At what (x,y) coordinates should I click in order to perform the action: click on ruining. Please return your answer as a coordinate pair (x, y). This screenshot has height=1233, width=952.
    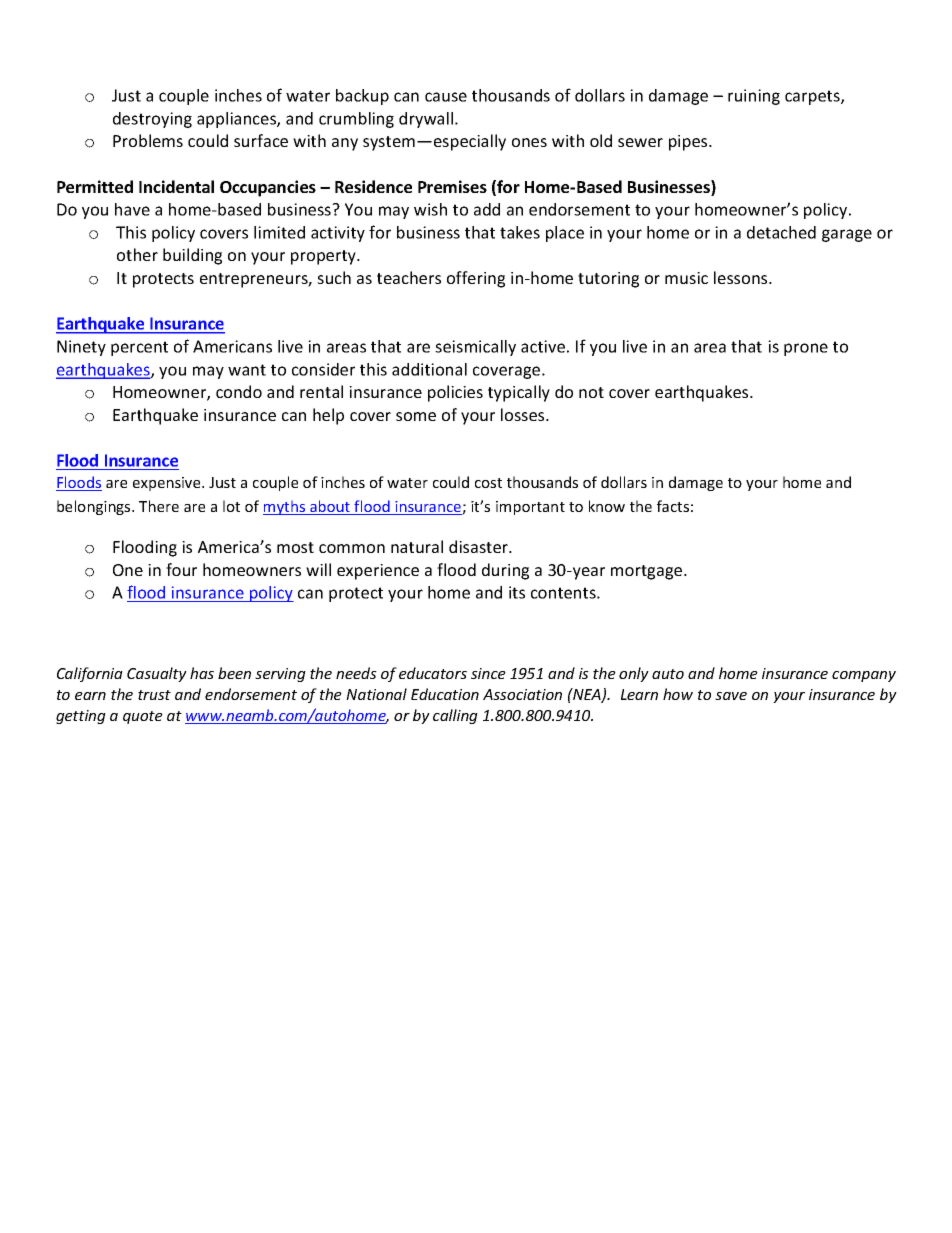
    Looking at the image, I should click on (754, 97).
